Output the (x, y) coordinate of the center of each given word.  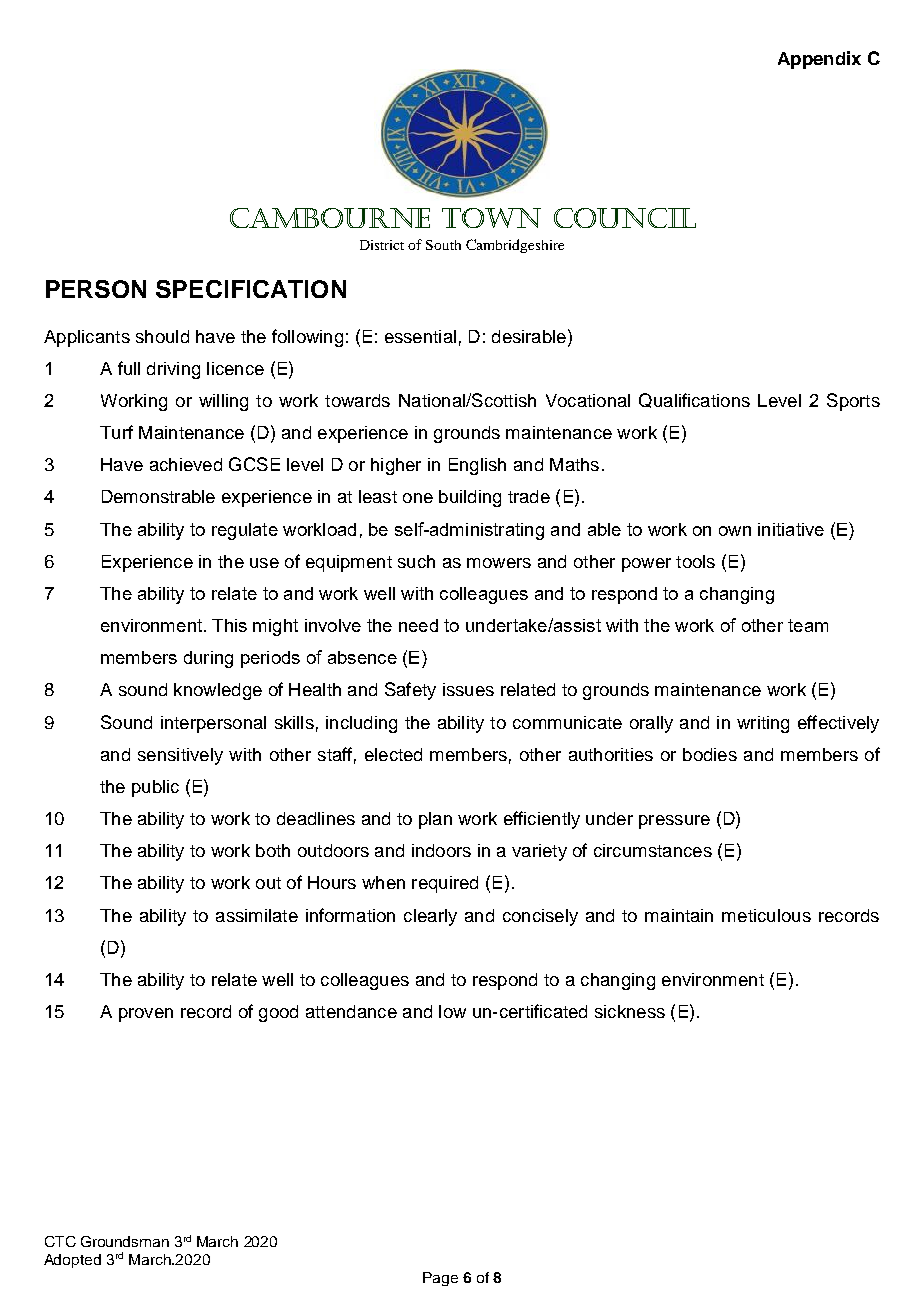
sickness (630, 1011)
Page (440, 1279)
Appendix (819, 60)
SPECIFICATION (251, 289)
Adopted (72, 1261)
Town (491, 218)
